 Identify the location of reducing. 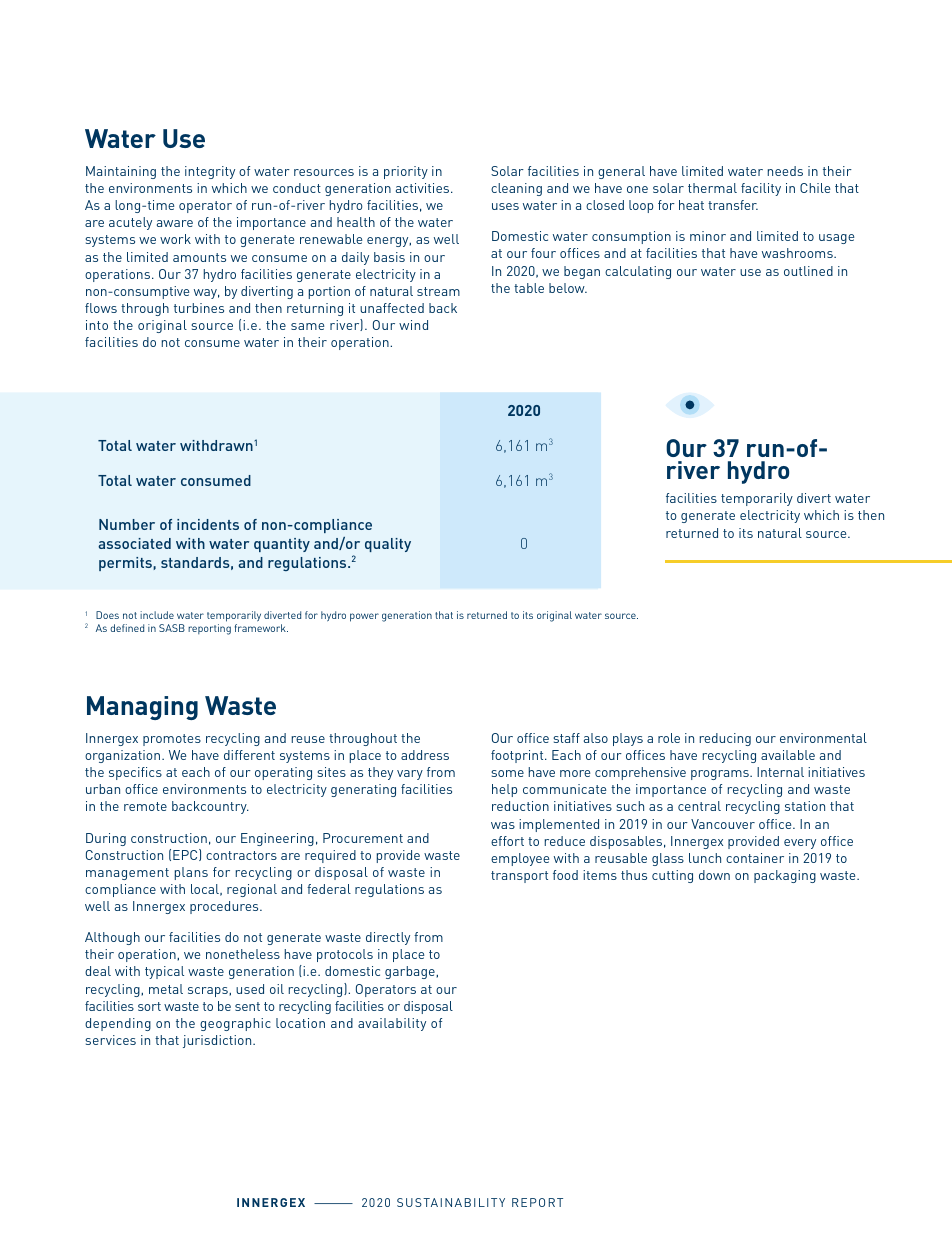
(725, 739).
